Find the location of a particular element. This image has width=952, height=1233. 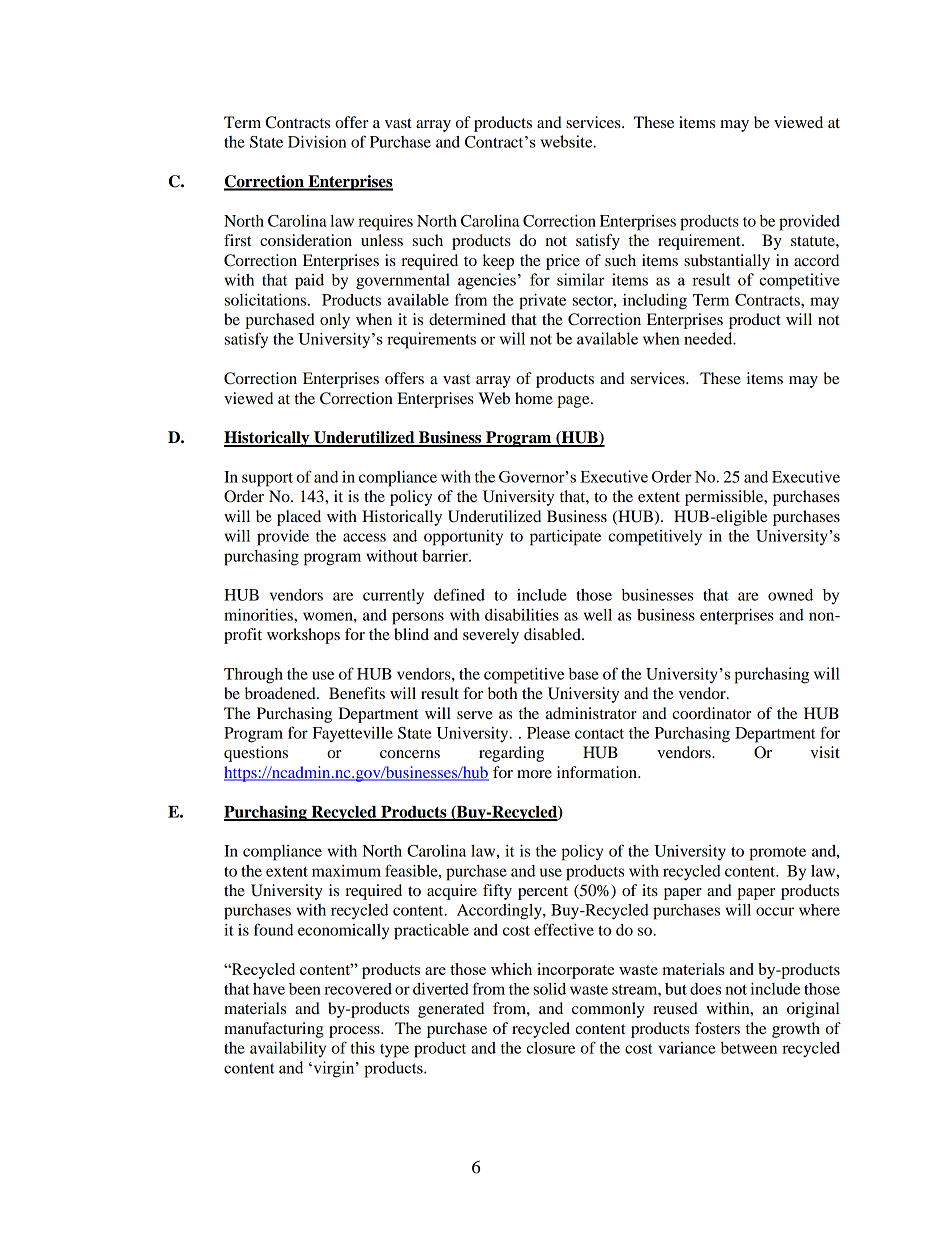

solicitations is located at coordinates (267, 300).
